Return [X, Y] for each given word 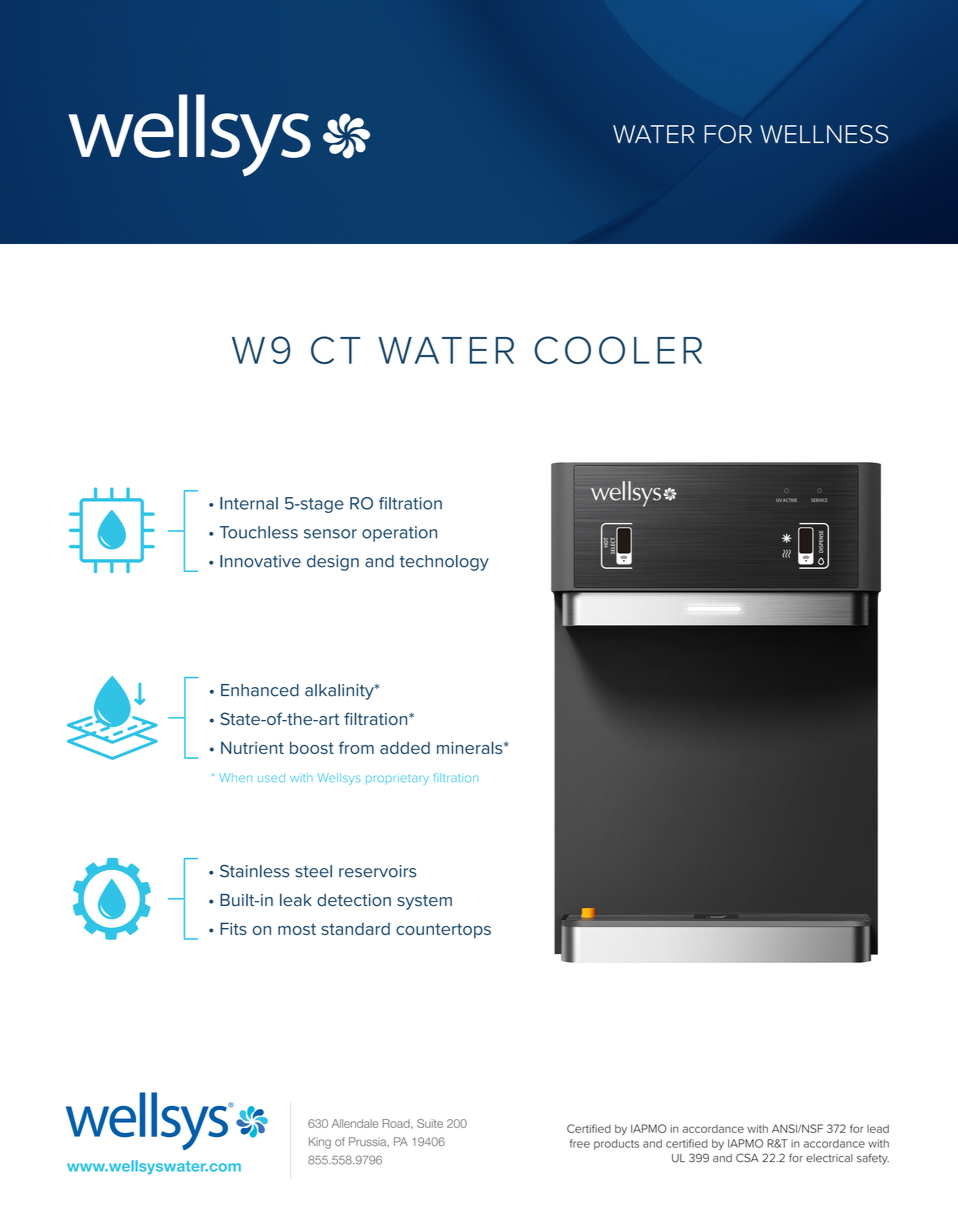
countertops [443, 930]
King [320, 1143]
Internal [249, 503]
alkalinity [340, 692]
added [405, 747]
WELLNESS [824, 134]
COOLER [618, 350]
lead [878, 1129]
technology [444, 563]
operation [399, 534]
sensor [330, 534]
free [580, 1143]
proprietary [397, 779]
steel [313, 871]
